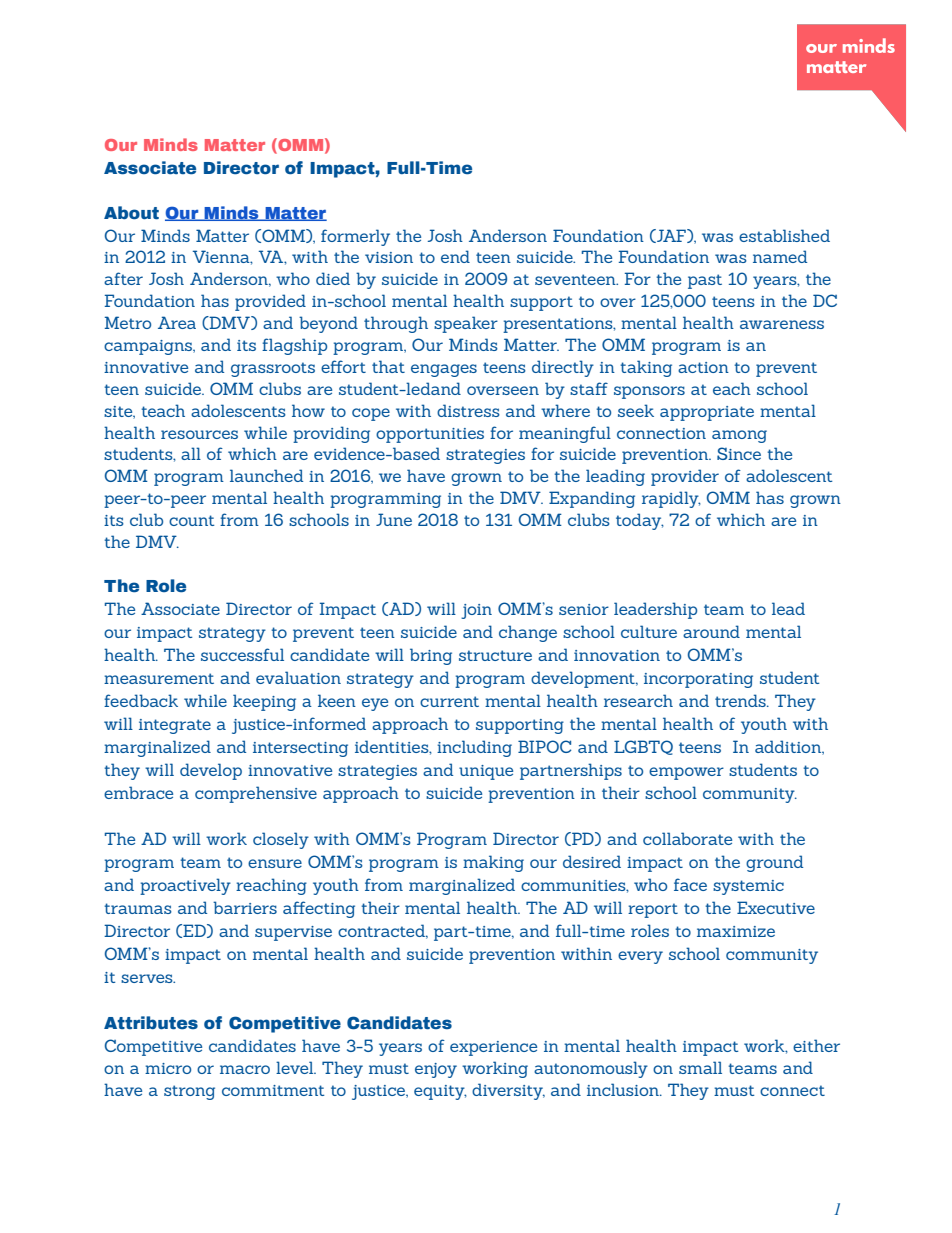  What do you see at coordinates (436, 1070) in the document?
I see `enjoy` at bounding box center [436, 1070].
